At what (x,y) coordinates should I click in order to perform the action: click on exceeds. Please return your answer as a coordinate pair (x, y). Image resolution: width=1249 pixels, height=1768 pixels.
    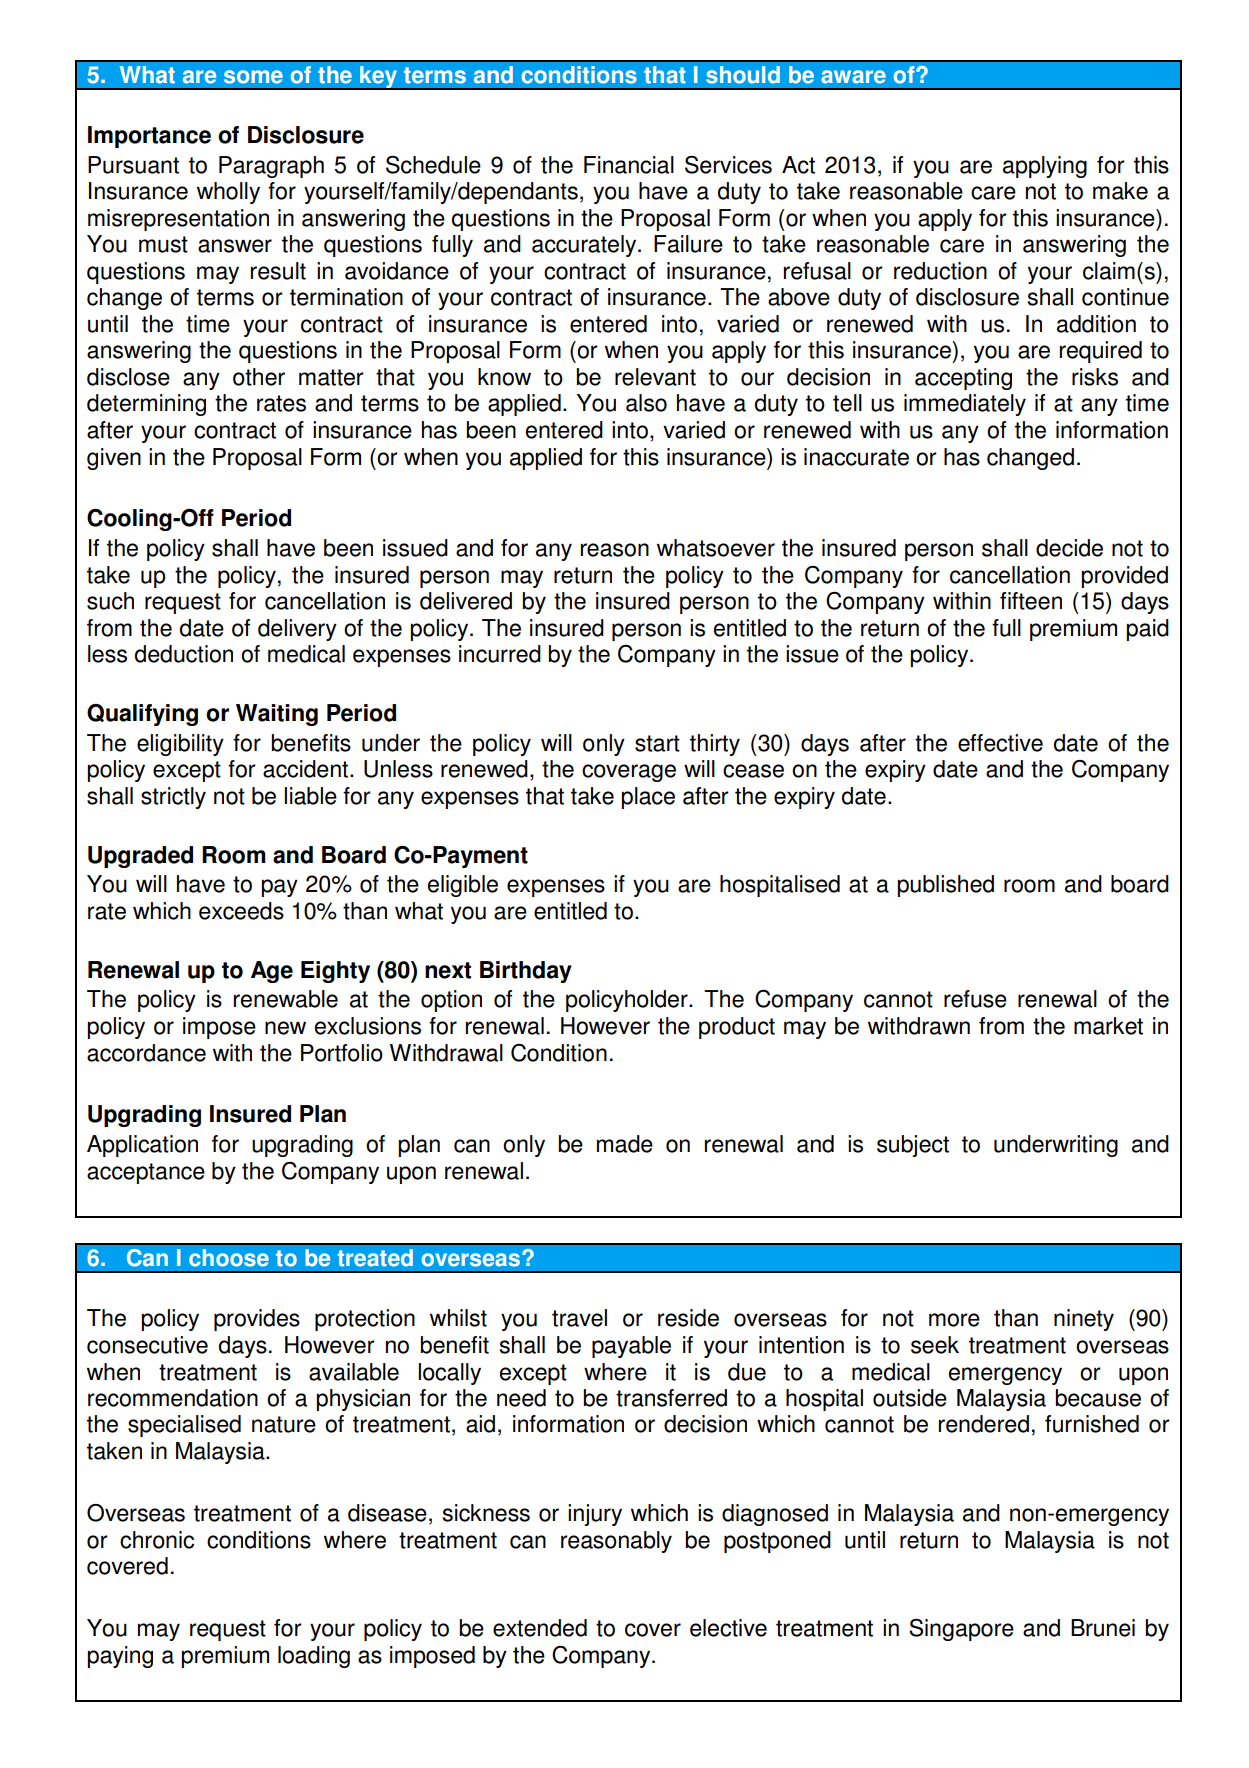
    Looking at the image, I should click on (241, 911).
